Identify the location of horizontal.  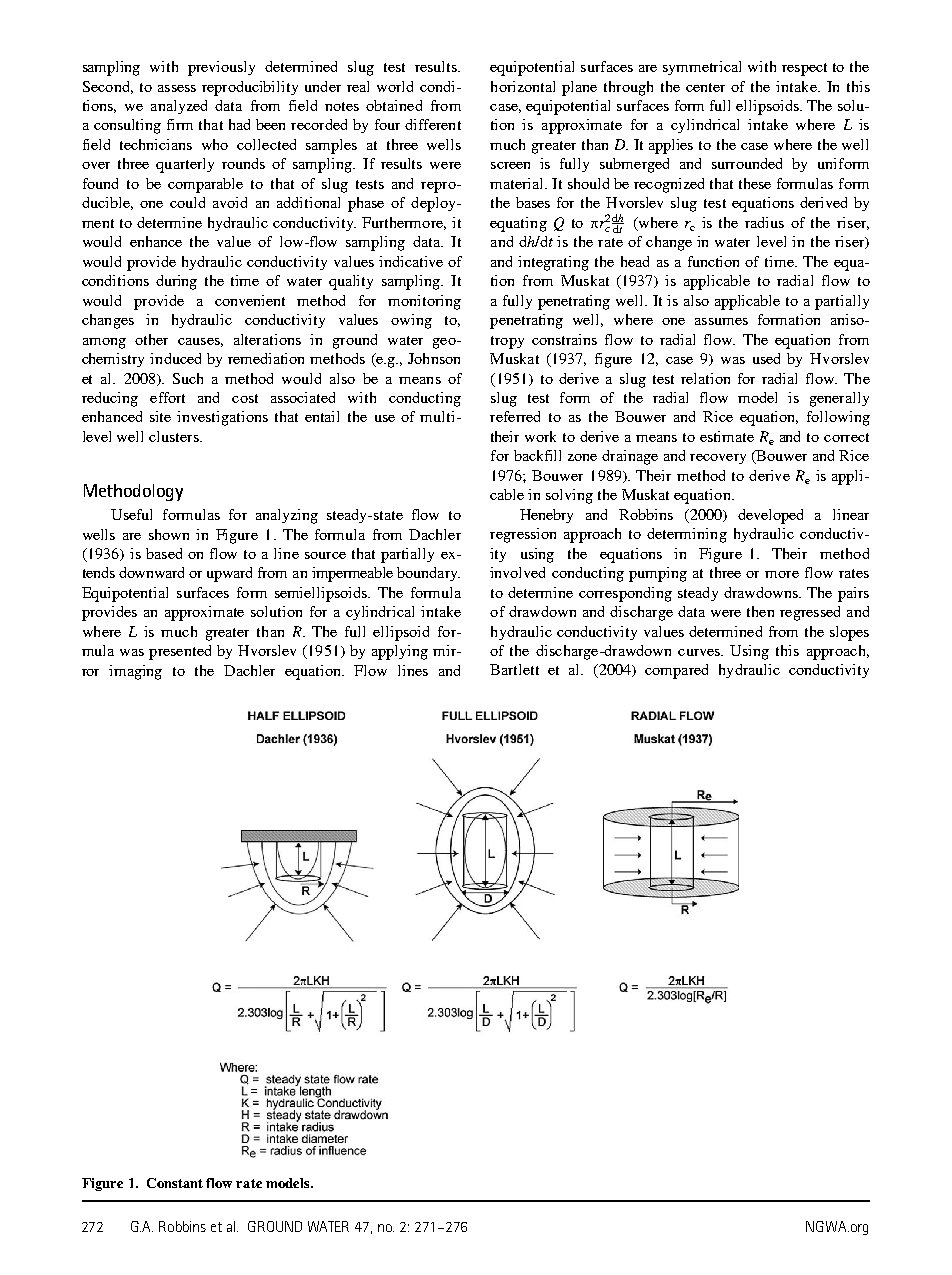
(523, 86).
